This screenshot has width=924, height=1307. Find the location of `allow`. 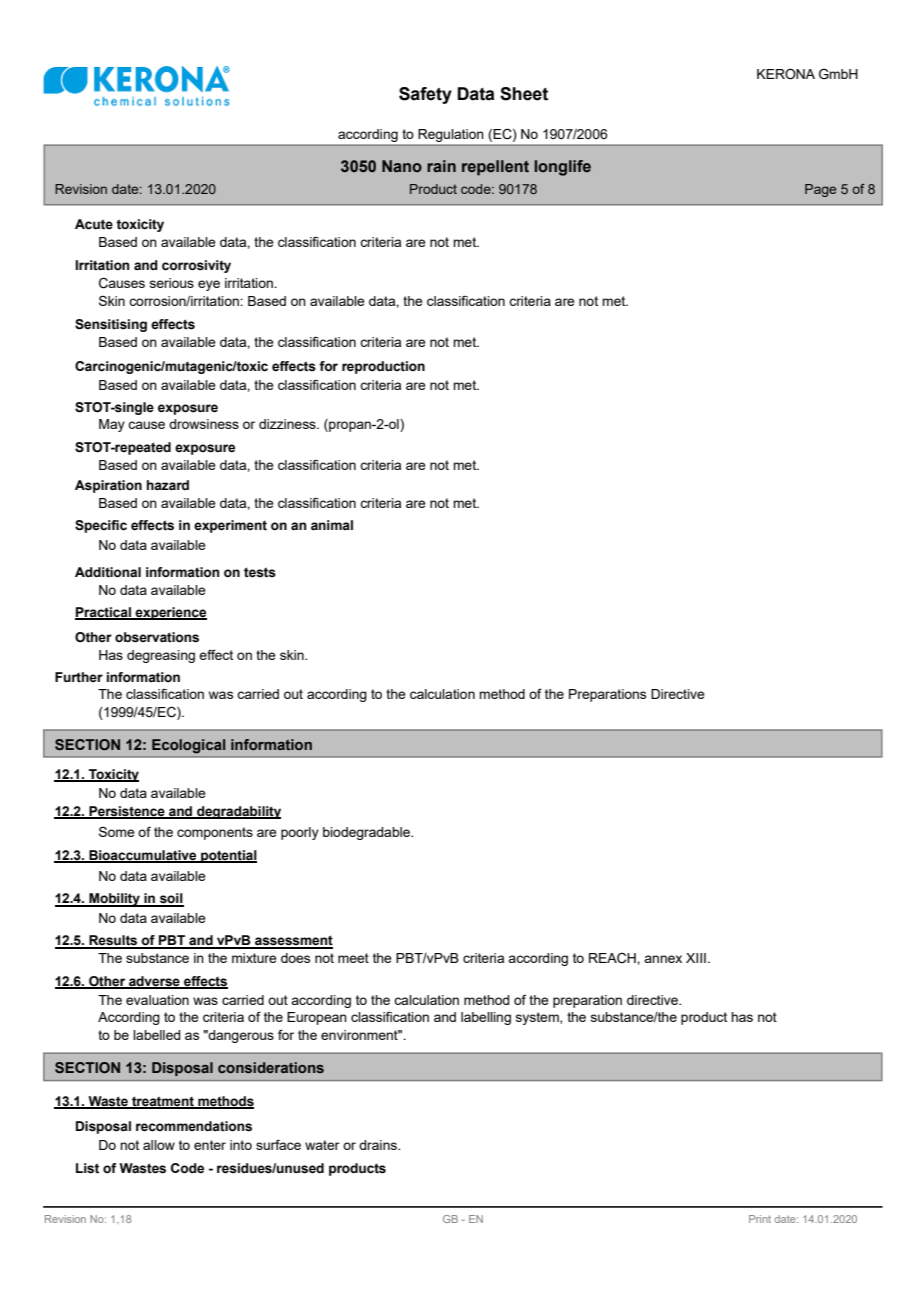

allow is located at coordinates (159, 1145).
